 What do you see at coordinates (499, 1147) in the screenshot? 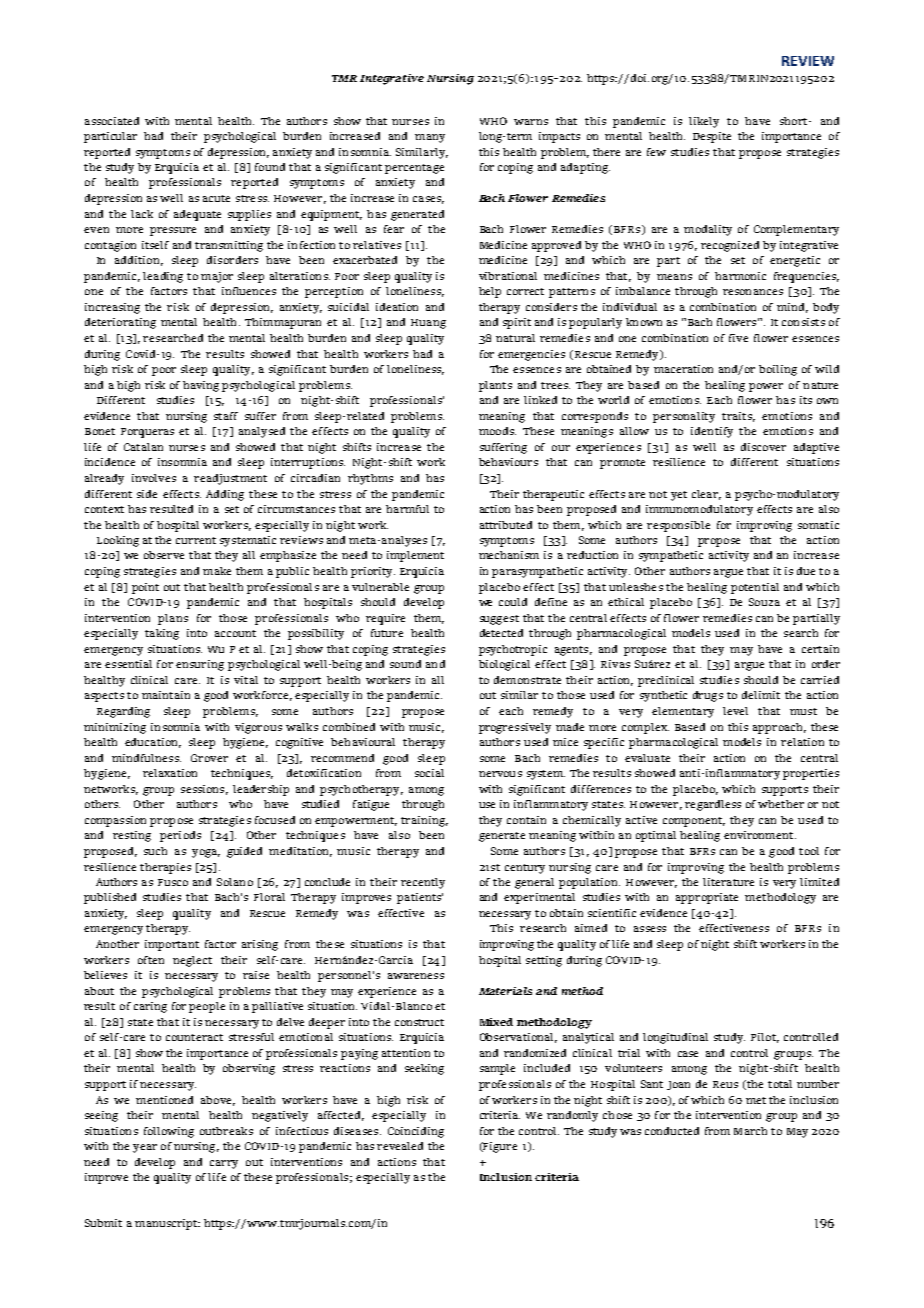
I see `Figure` at bounding box center [499, 1147].
